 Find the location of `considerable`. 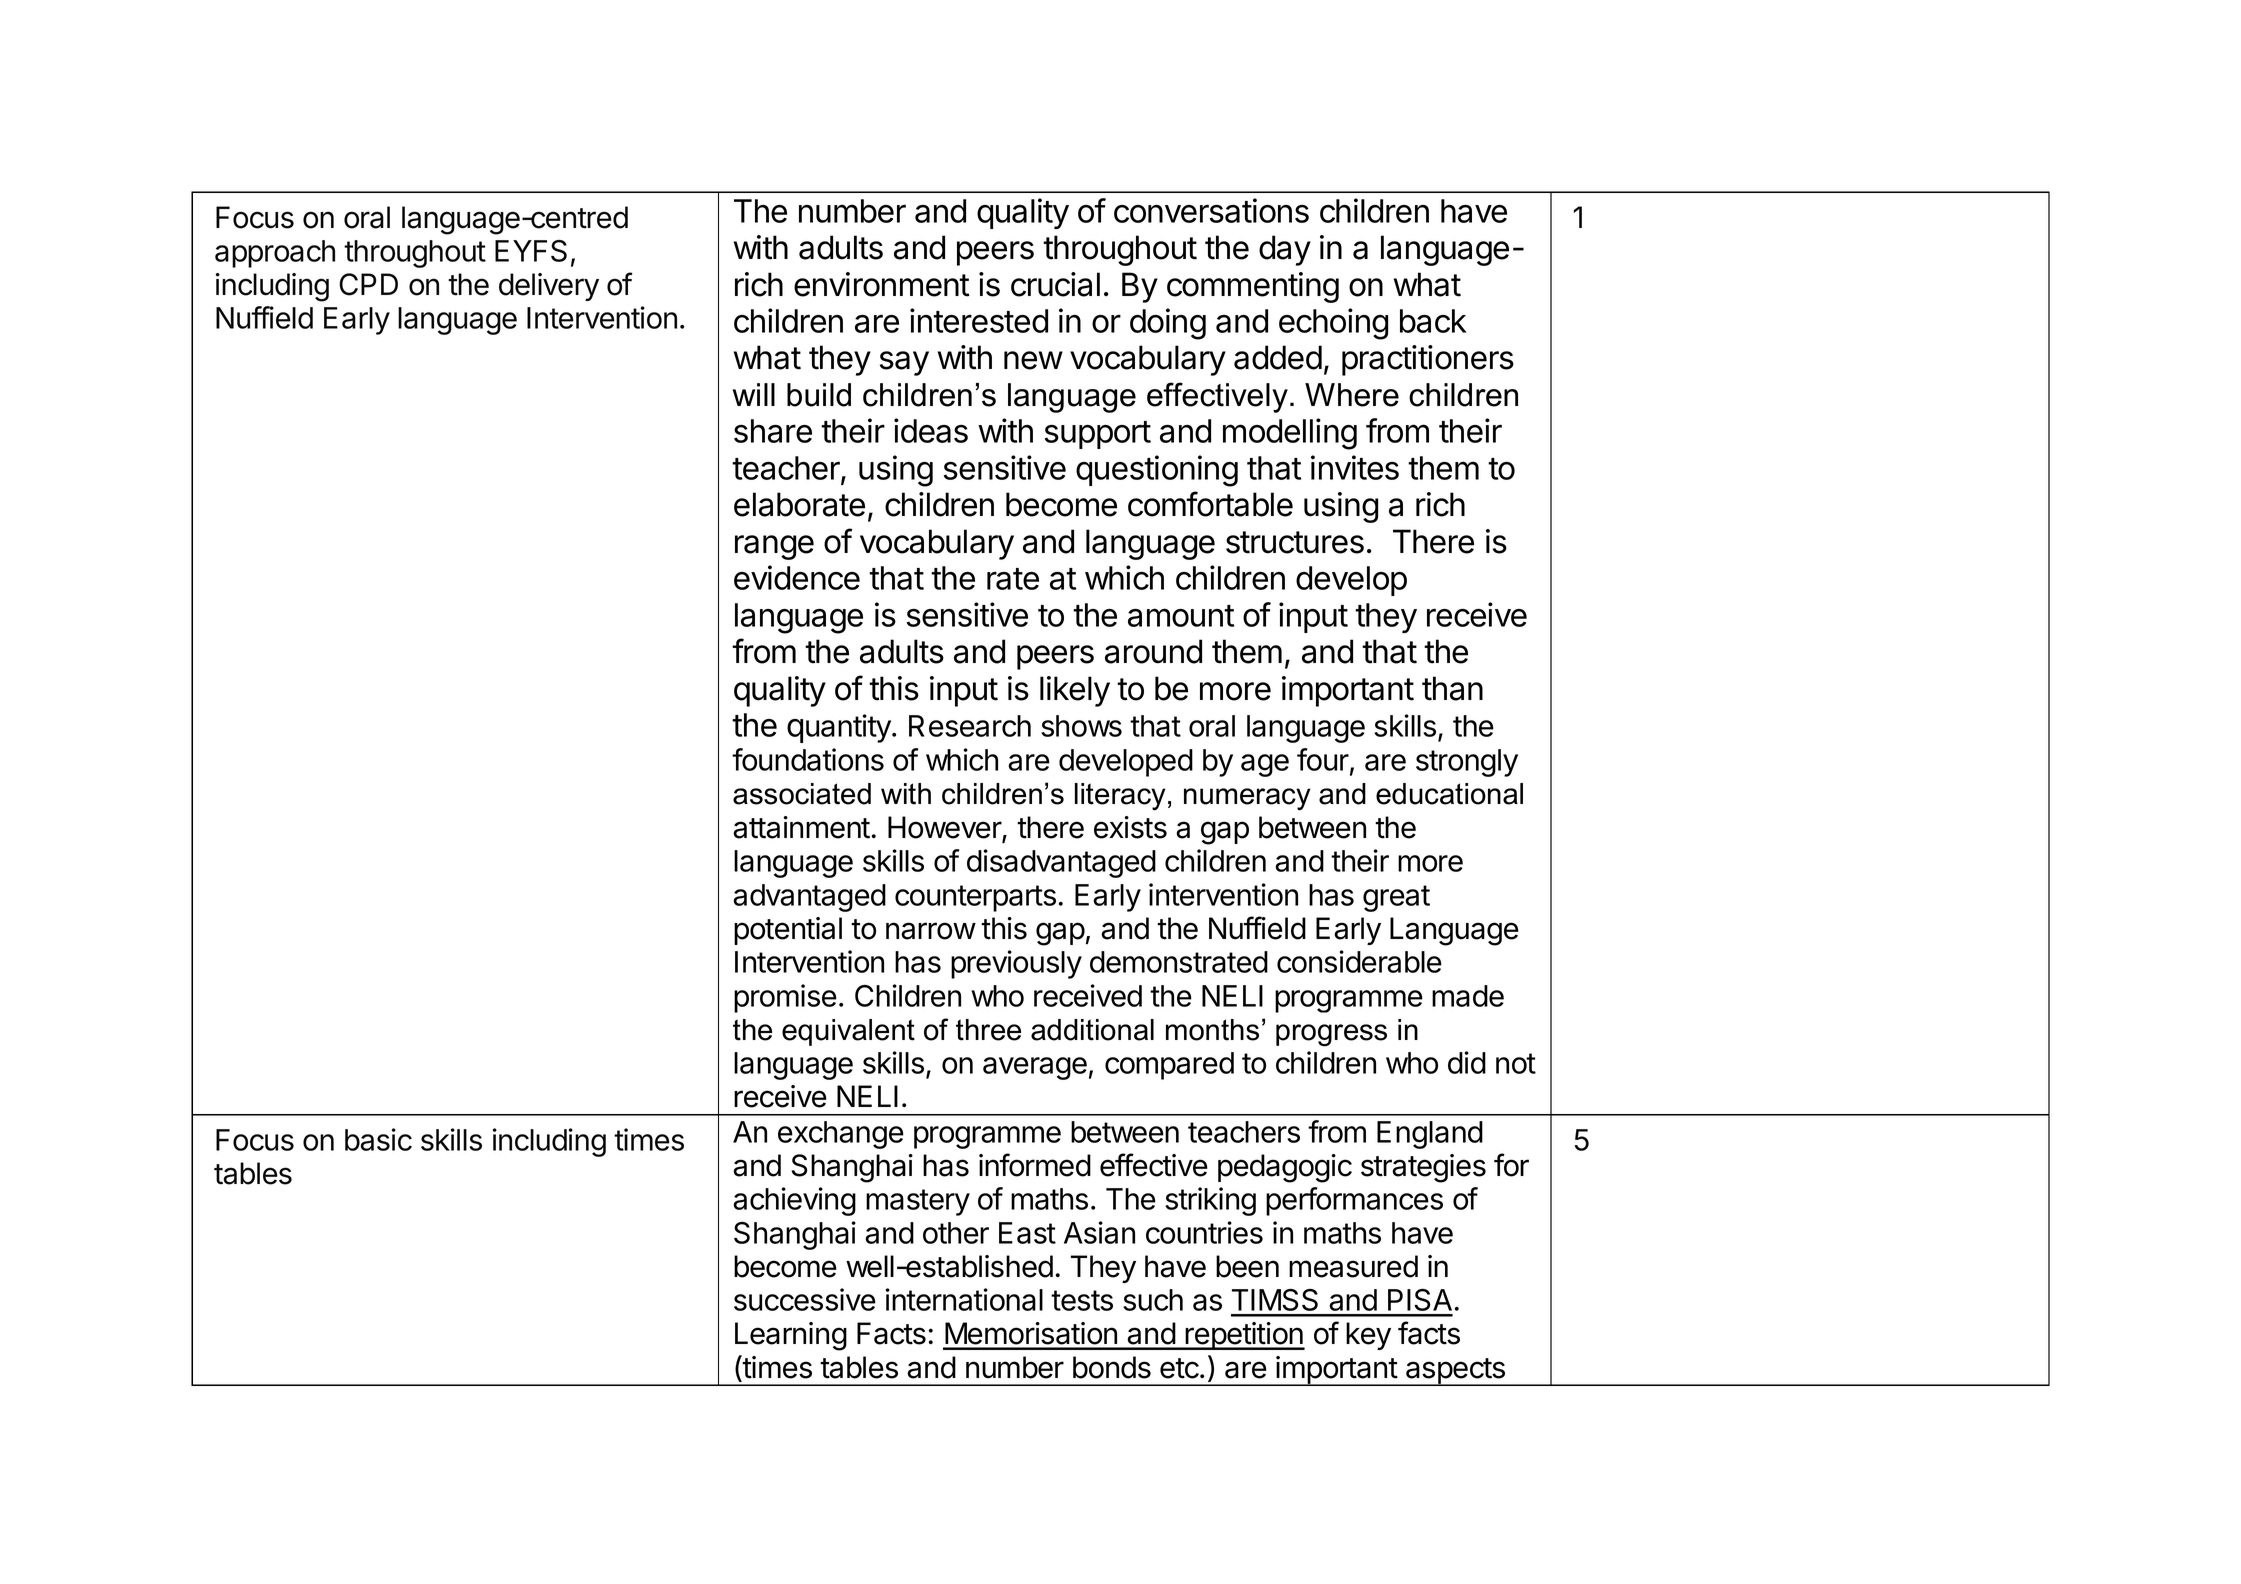

considerable is located at coordinates (1359, 961).
